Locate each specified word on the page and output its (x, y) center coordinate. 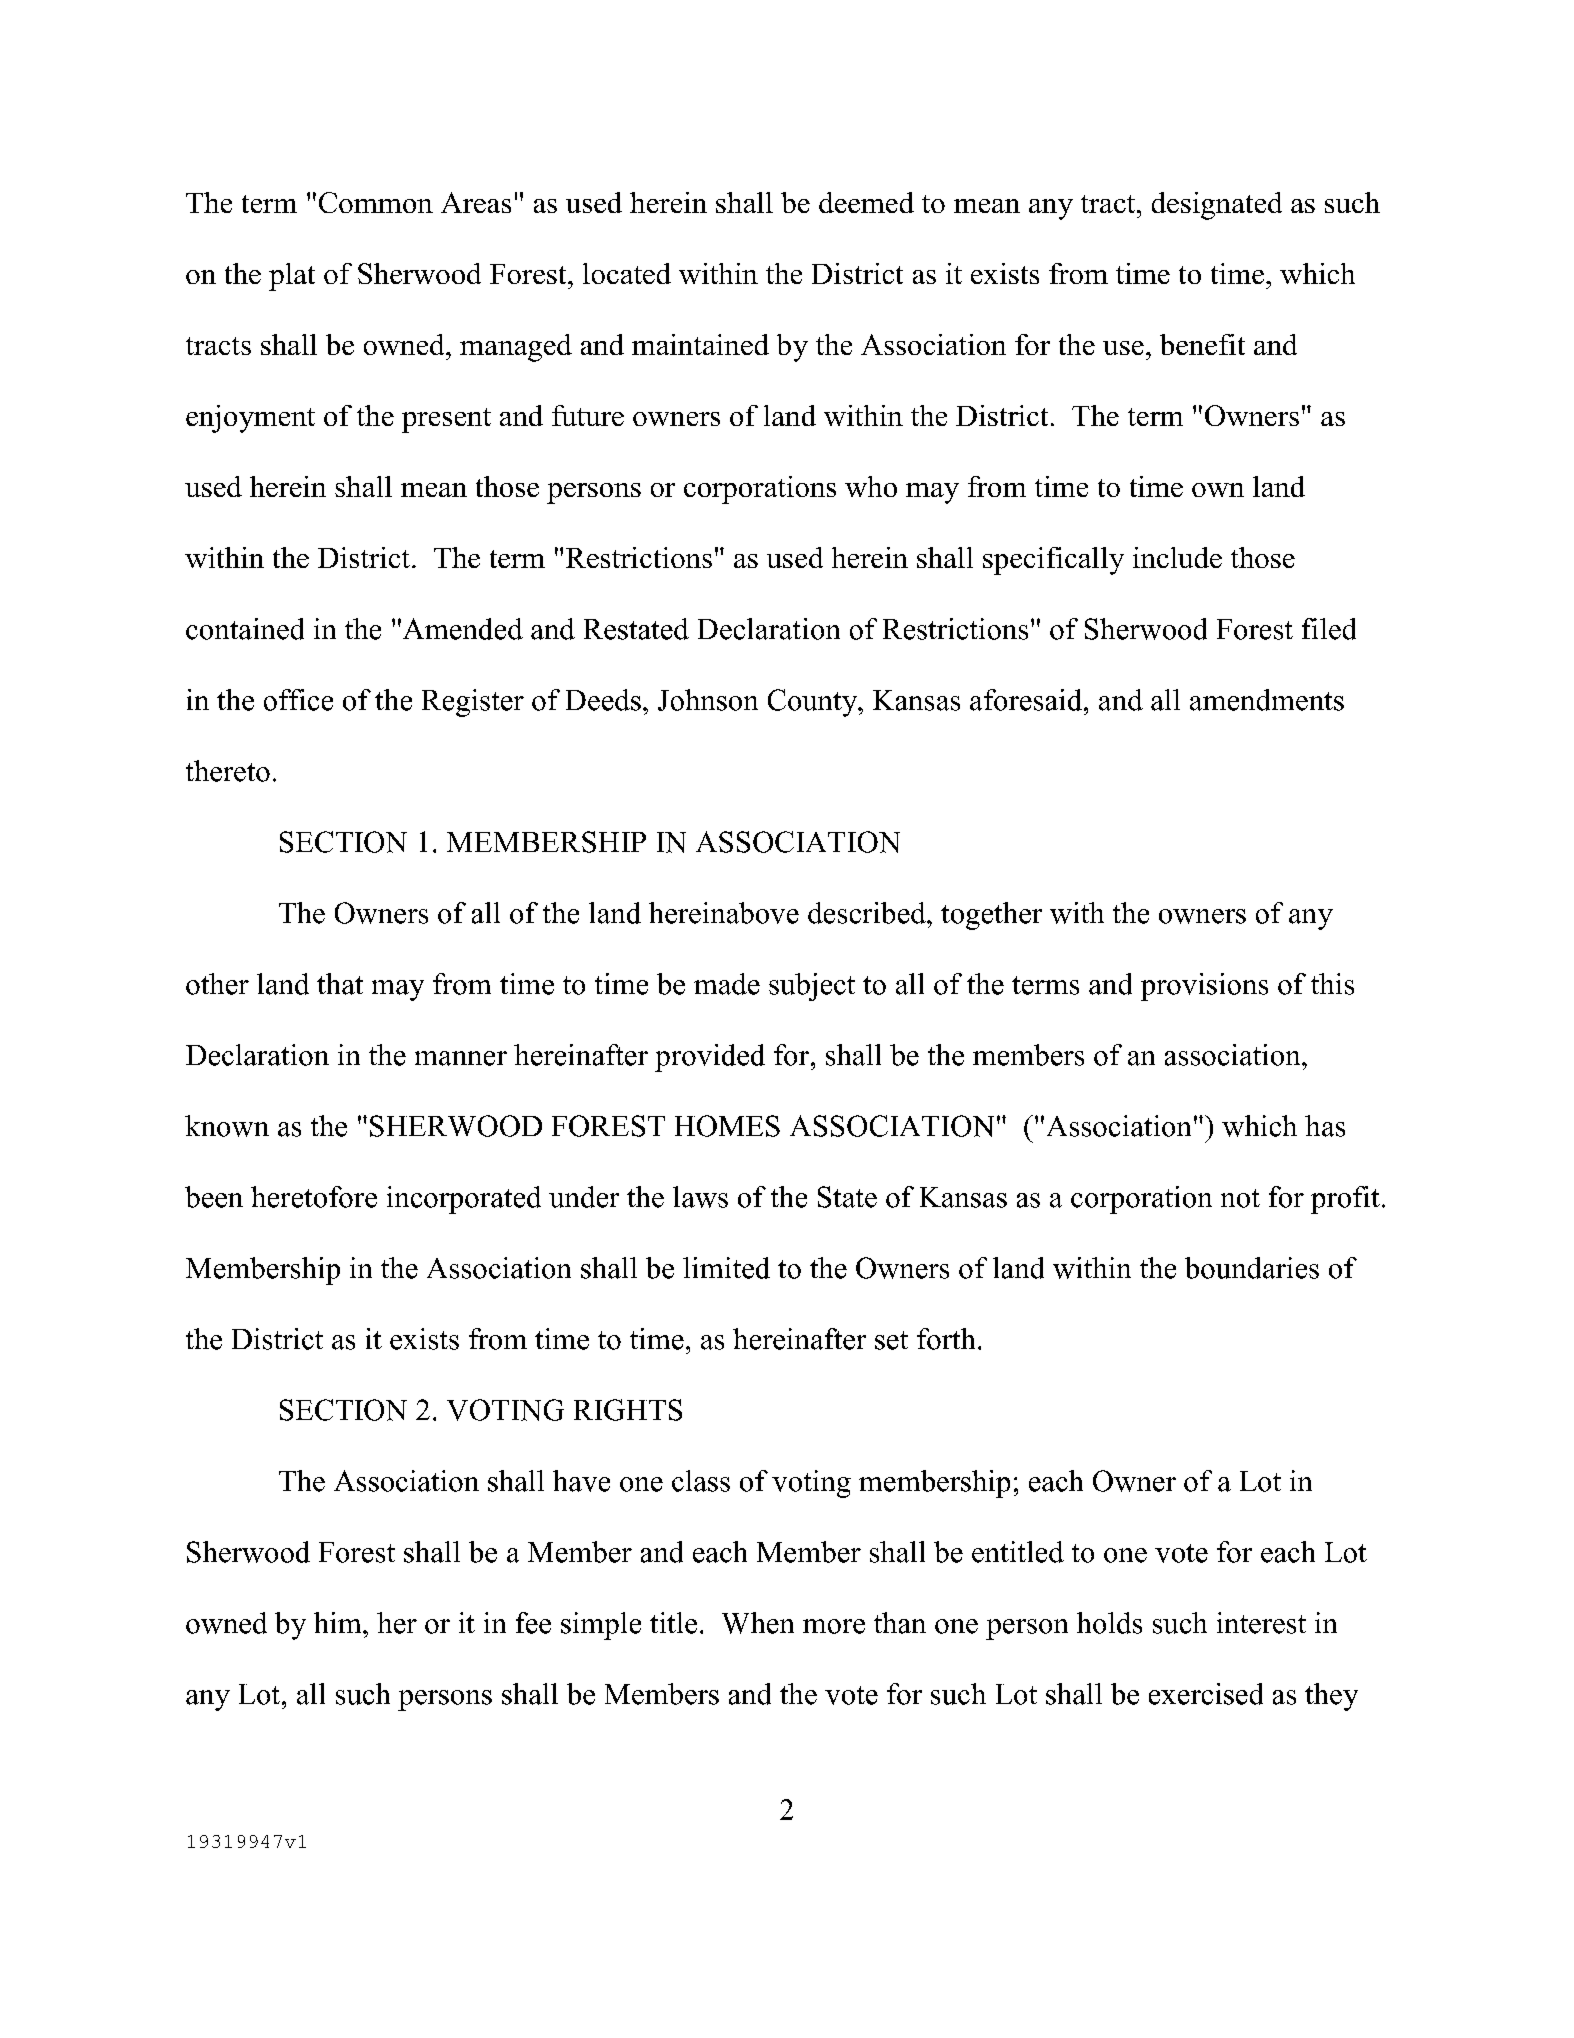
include (1177, 557)
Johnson (708, 700)
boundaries (1252, 1268)
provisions (1204, 987)
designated (1217, 206)
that (340, 984)
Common (376, 202)
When (758, 1623)
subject (812, 987)
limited (726, 1268)
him (339, 1622)
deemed (866, 202)
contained (245, 629)
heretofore (314, 1197)
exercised (1206, 1694)
